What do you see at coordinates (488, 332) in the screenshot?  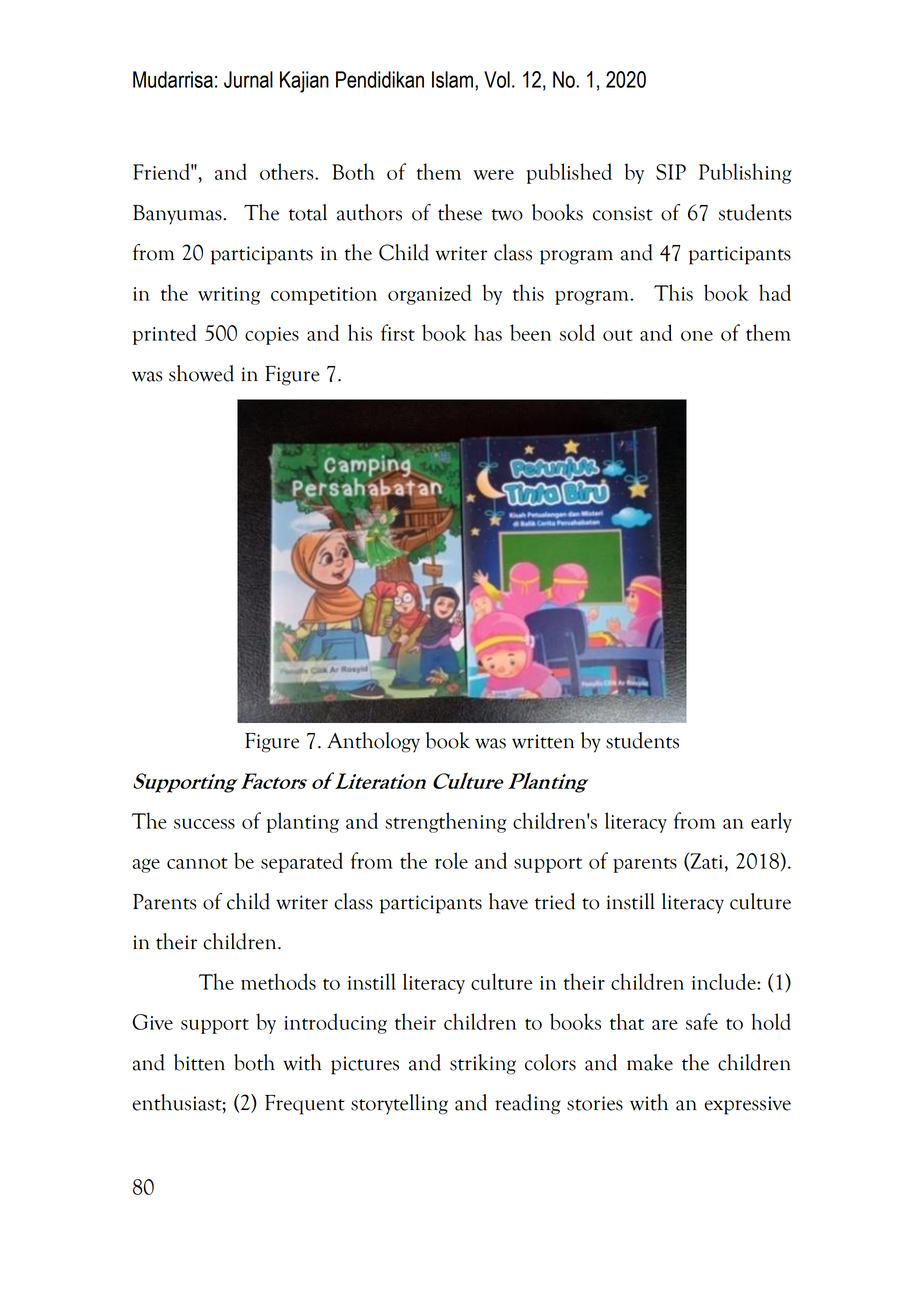 I see `has` at bounding box center [488, 332].
